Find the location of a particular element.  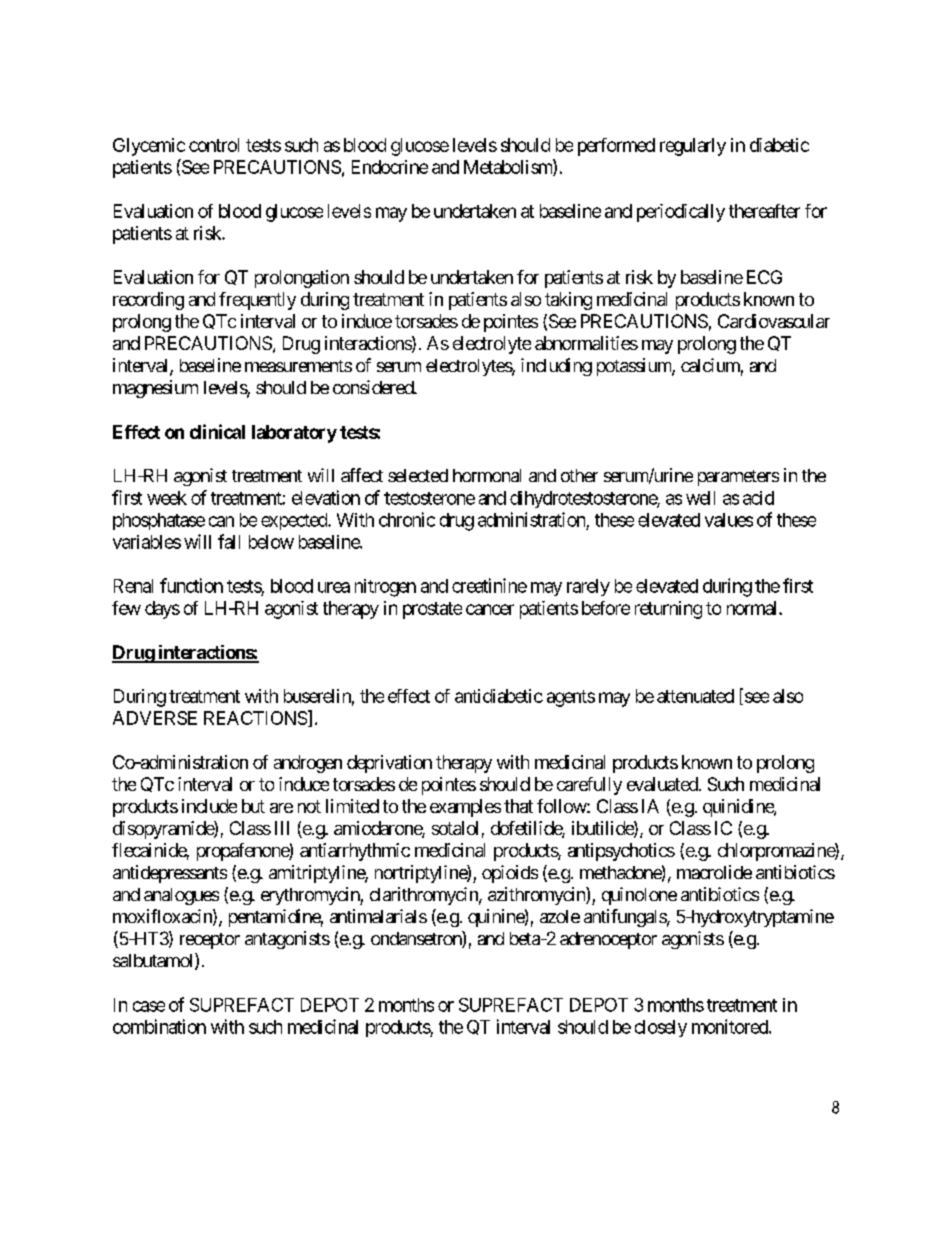

deprivation is located at coordinates (389, 764).
